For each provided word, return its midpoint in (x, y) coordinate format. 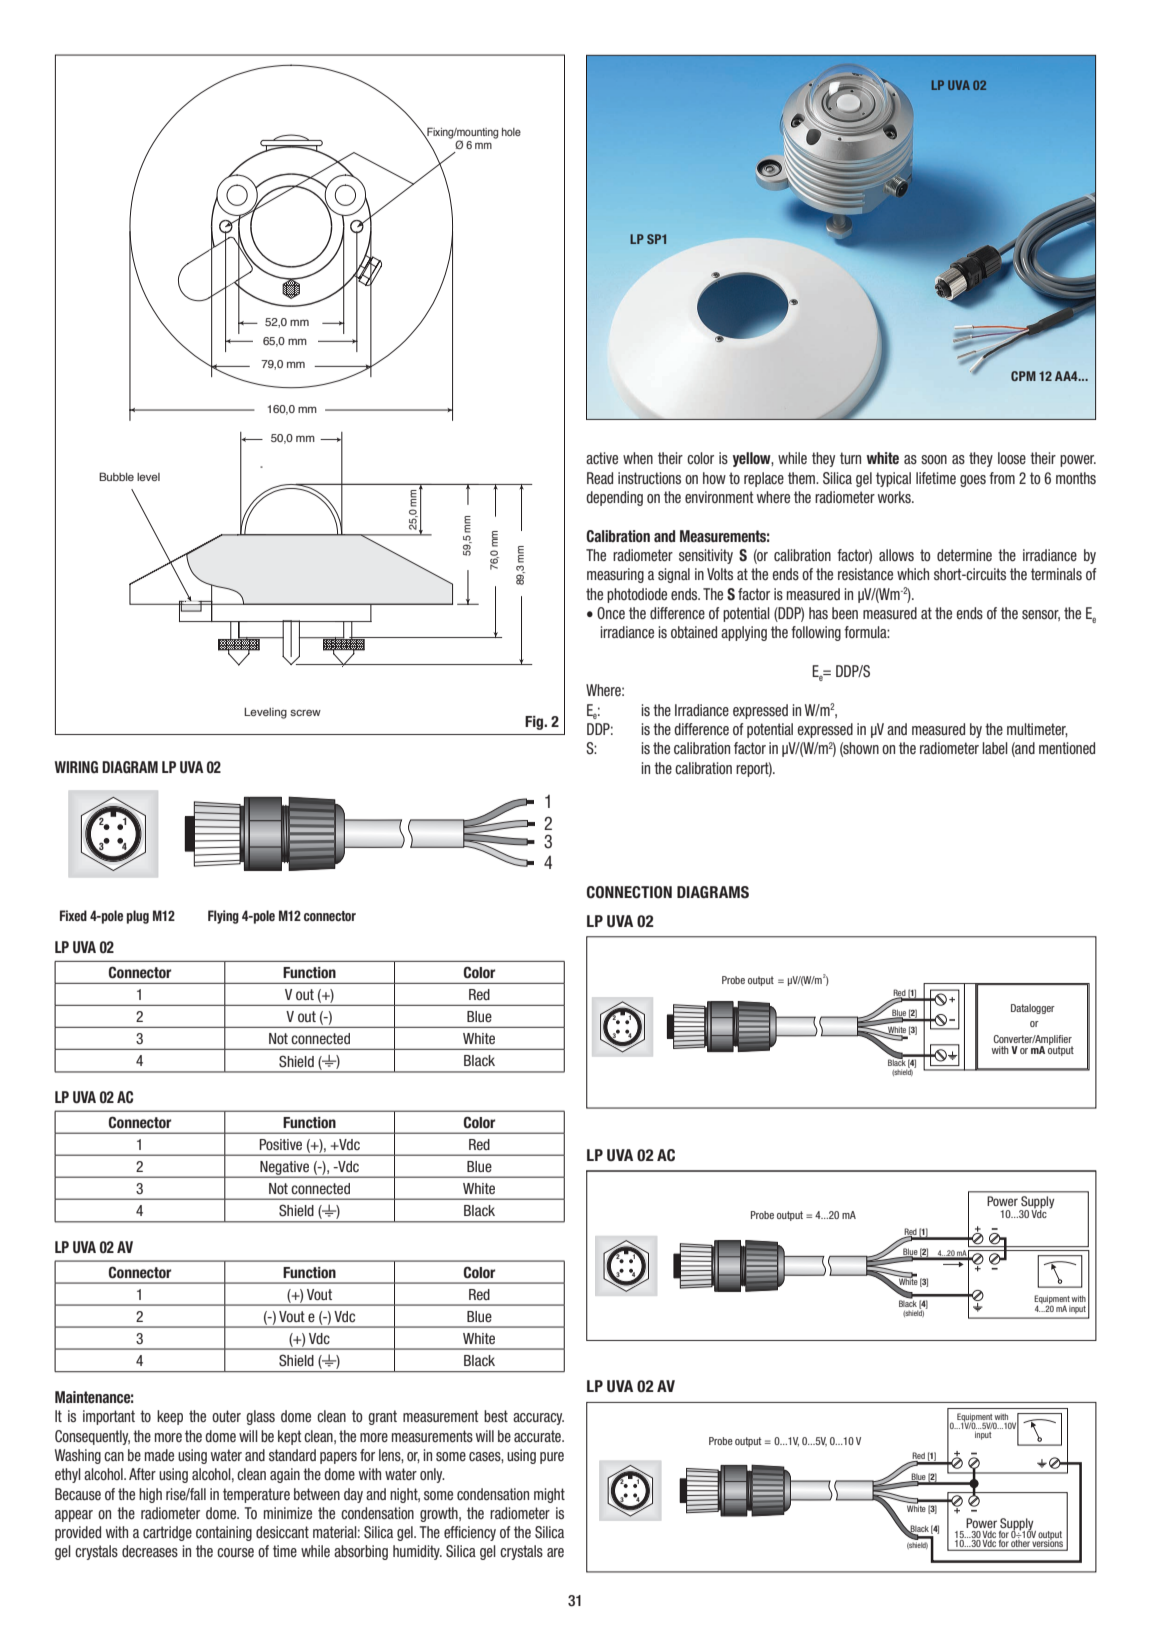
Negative (285, 1169)
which (913, 574)
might (549, 1495)
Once (611, 613)
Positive (281, 1144)
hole (511, 132)
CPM (1023, 376)
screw (305, 712)
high (150, 1495)
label (995, 748)
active (602, 458)
